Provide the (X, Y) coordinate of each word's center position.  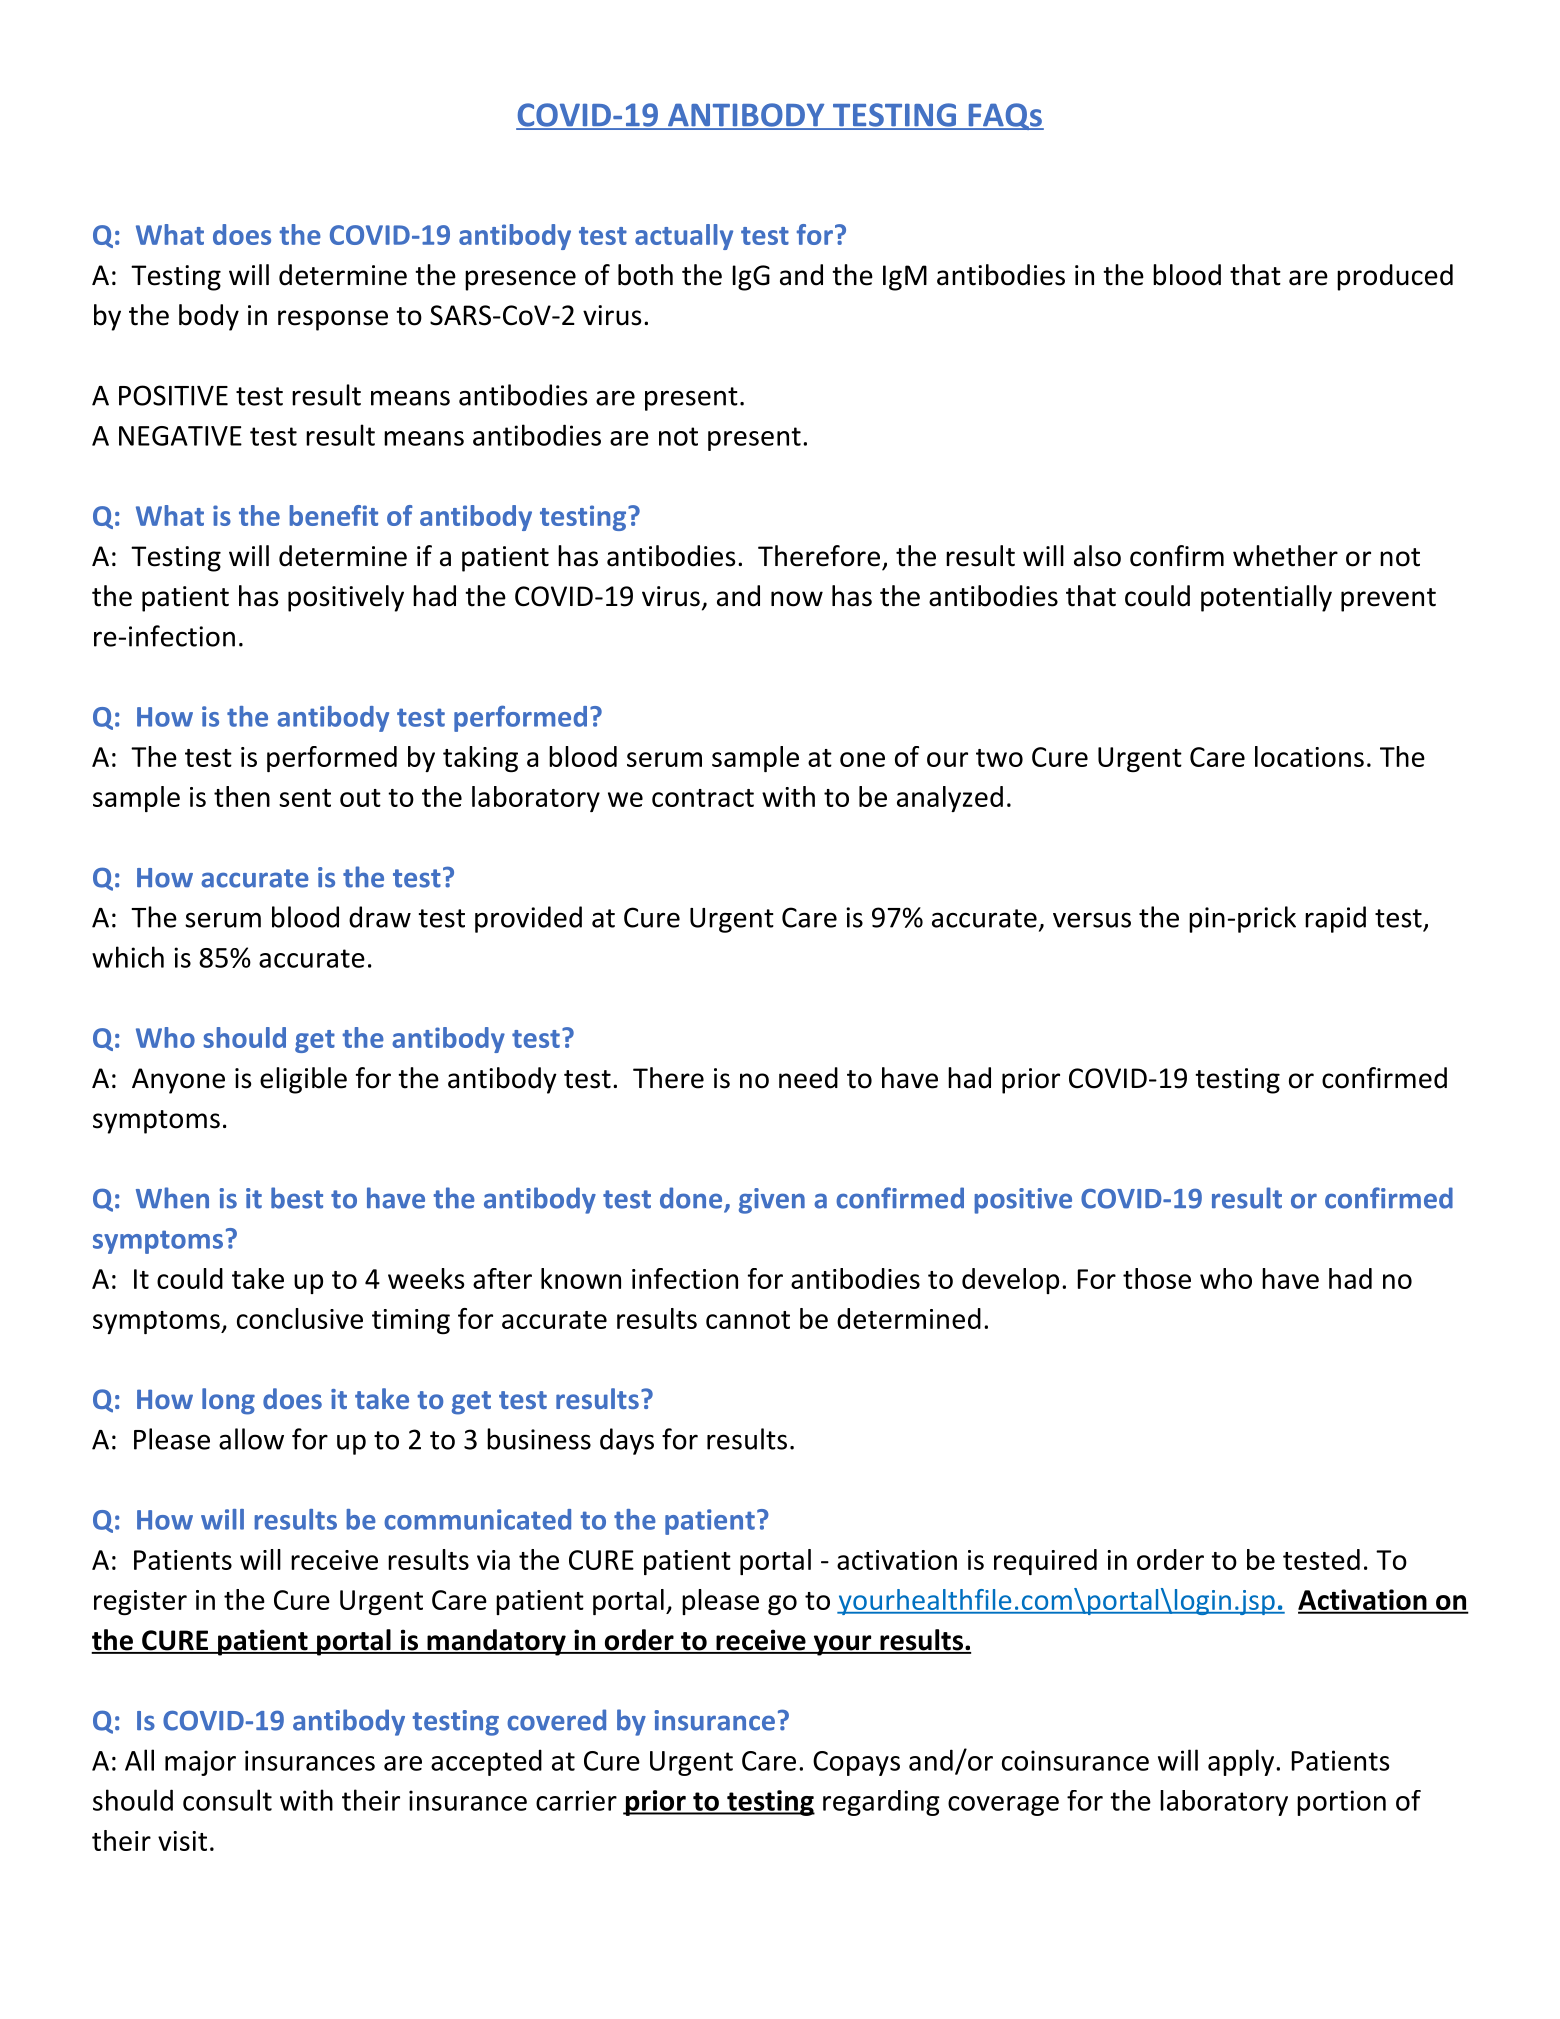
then (242, 796)
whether (1285, 556)
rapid (1335, 919)
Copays (856, 1763)
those (1157, 1278)
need (808, 1078)
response (333, 320)
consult (227, 1800)
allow (251, 1439)
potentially (1266, 598)
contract (703, 798)
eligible (303, 1080)
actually (684, 237)
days (627, 1441)
